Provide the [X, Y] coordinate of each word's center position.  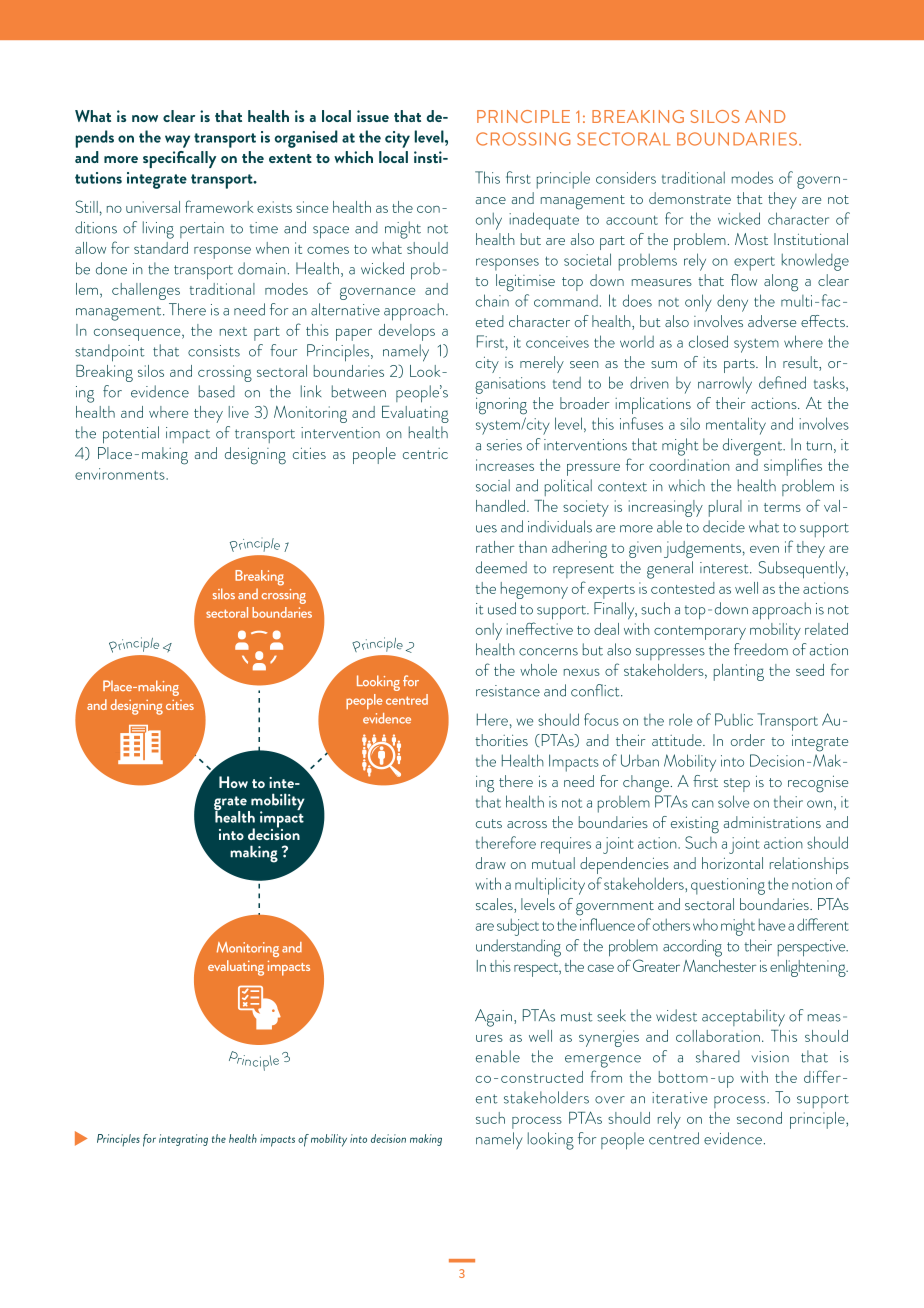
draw [491, 863]
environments [121, 474]
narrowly [725, 385]
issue [373, 116]
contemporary [700, 633]
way [177, 141]
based [217, 391]
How [233, 782]
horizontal [732, 863]
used [502, 608]
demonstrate [690, 198]
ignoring [501, 406]
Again [495, 1018]
